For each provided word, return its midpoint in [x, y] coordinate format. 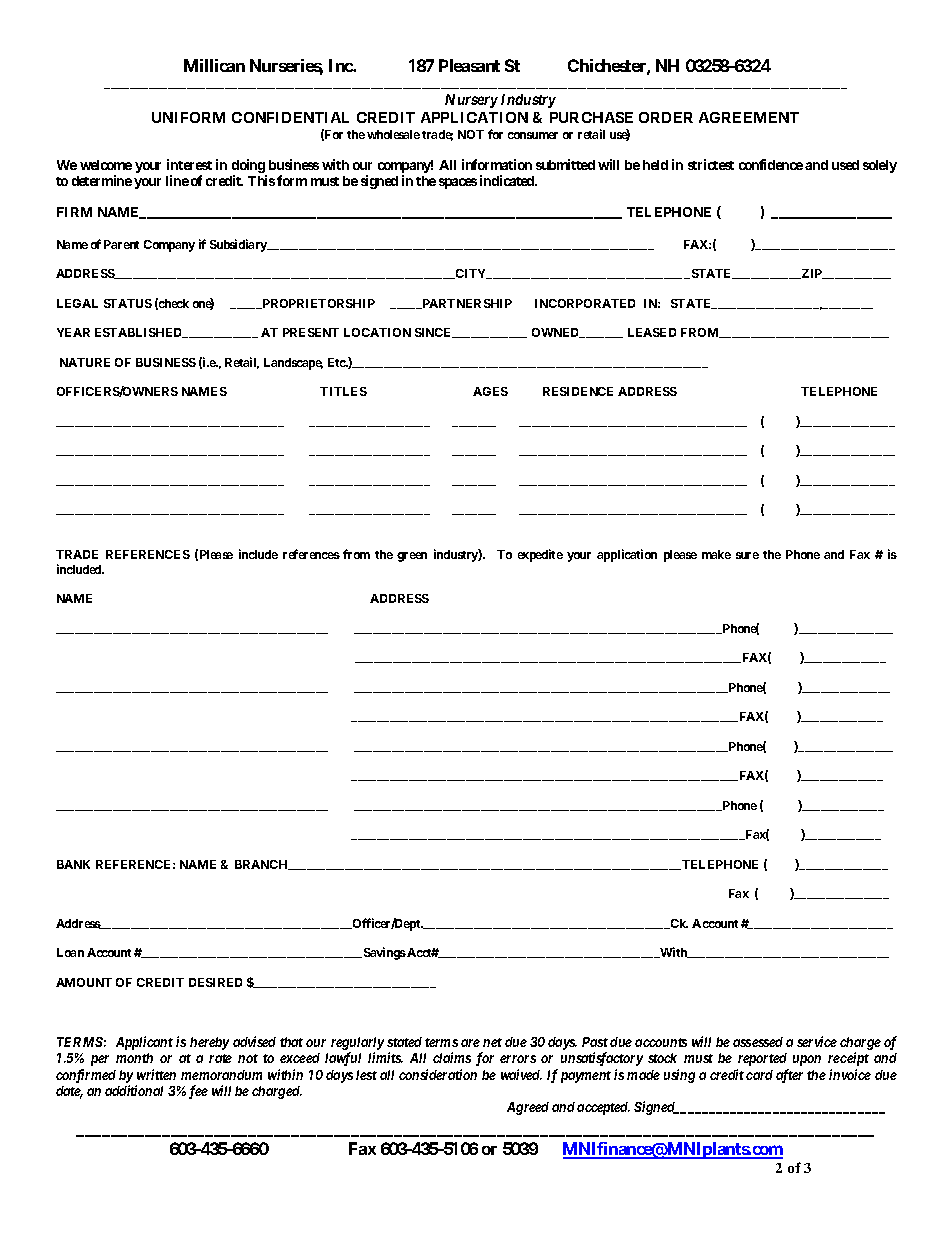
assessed [758, 1042]
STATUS [128, 303]
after [789, 1076]
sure [747, 555]
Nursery [471, 101]
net [492, 1042]
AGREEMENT [749, 117]
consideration [438, 1074]
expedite [540, 555]
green [412, 557]
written [156, 1074]
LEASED [652, 332]
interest [189, 164]
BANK [73, 864]
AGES [490, 391]
